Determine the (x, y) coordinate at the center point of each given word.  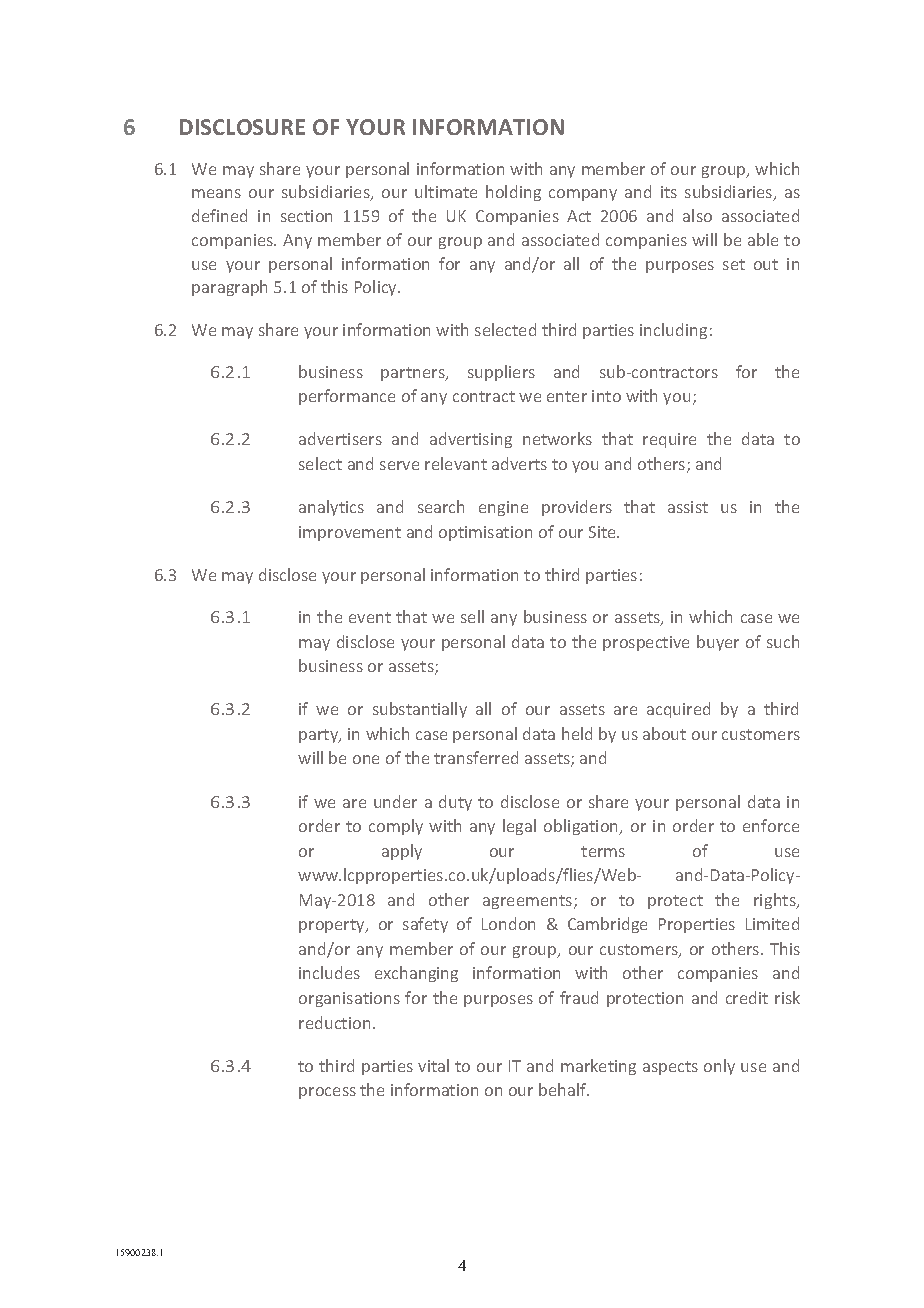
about (664, 733)
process (327, 1093)
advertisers (340, 438)
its (669, 192)
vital (433, 1065)
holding (513, 193)
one (366, 759)
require (669, 440)
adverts (519, 463)
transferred (476, 757)
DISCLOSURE (242, 127)
